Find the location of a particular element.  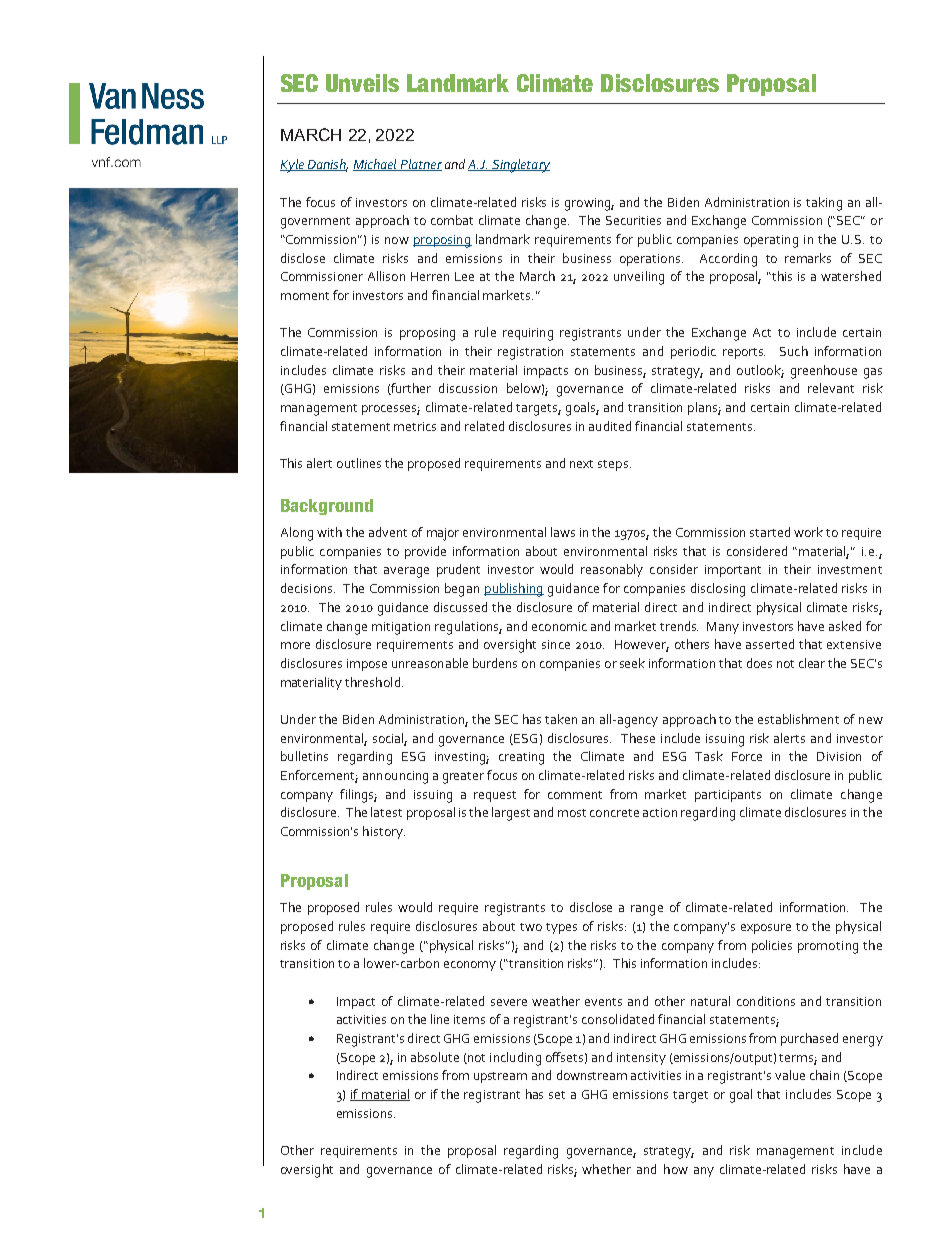

filings is located at coordinates (358, 796).
